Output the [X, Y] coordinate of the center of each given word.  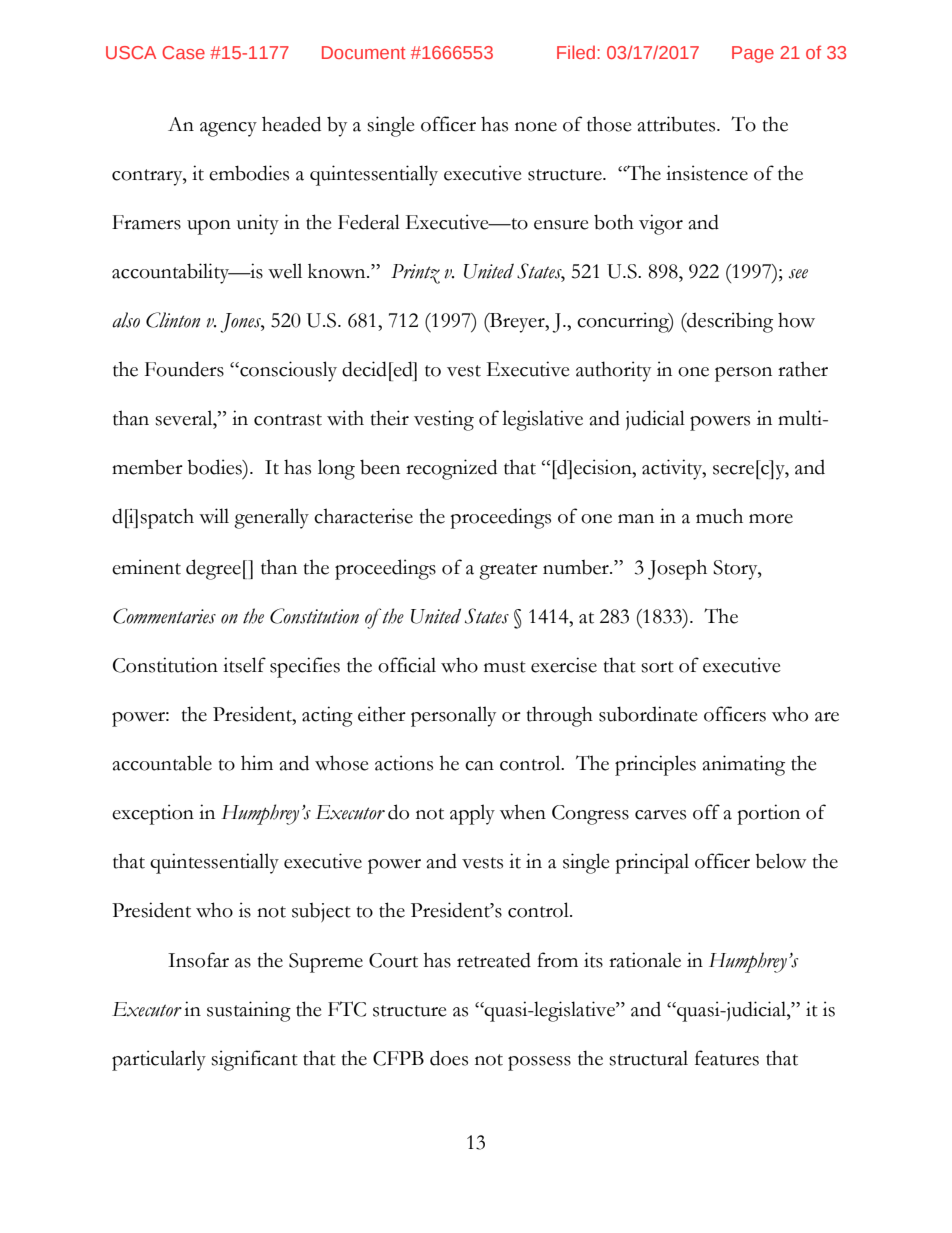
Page [753, 54]
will [214, 515]
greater [508, 571]
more [771, 519]
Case [183, 52]
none [536, 127]
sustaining [249, 1011]
